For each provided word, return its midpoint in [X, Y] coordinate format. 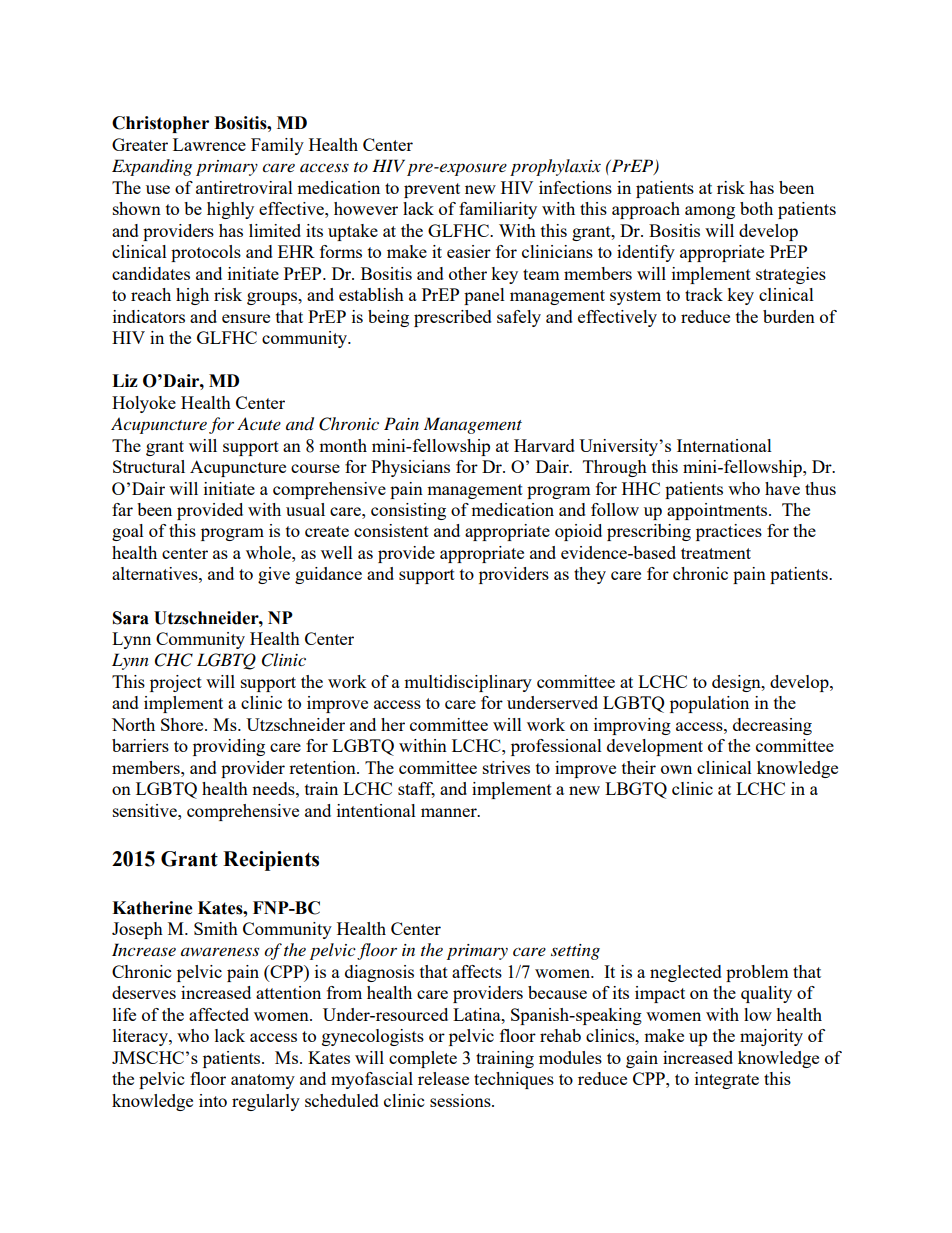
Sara [131, 618]
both [756, 208]
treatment [716, 553]
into [213, 1100]
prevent [432, 190]
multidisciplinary [468, 683]
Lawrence [209, 144]
